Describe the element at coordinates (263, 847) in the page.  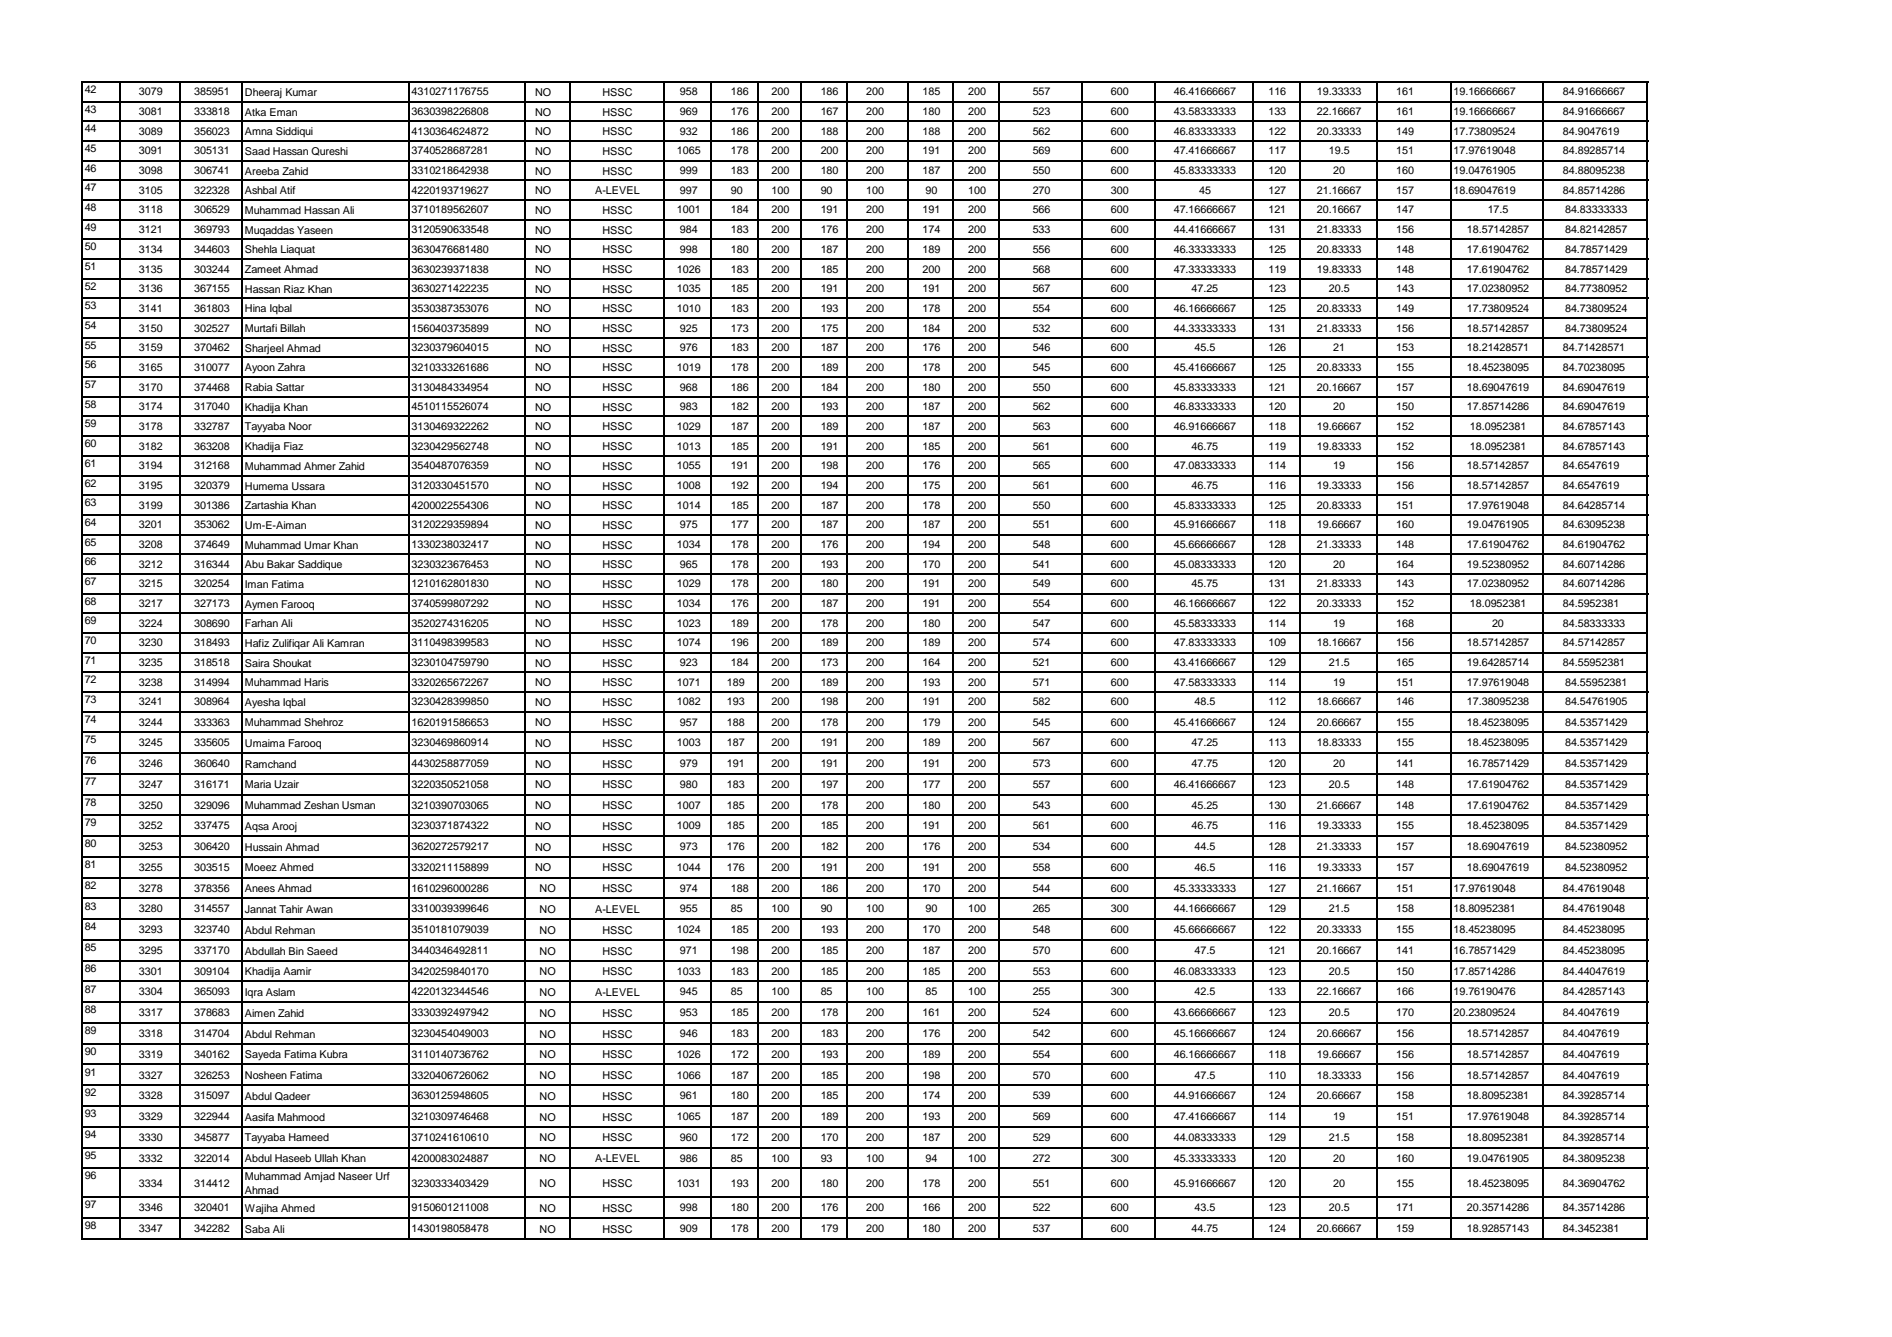
I see `Hussain` at that location.
